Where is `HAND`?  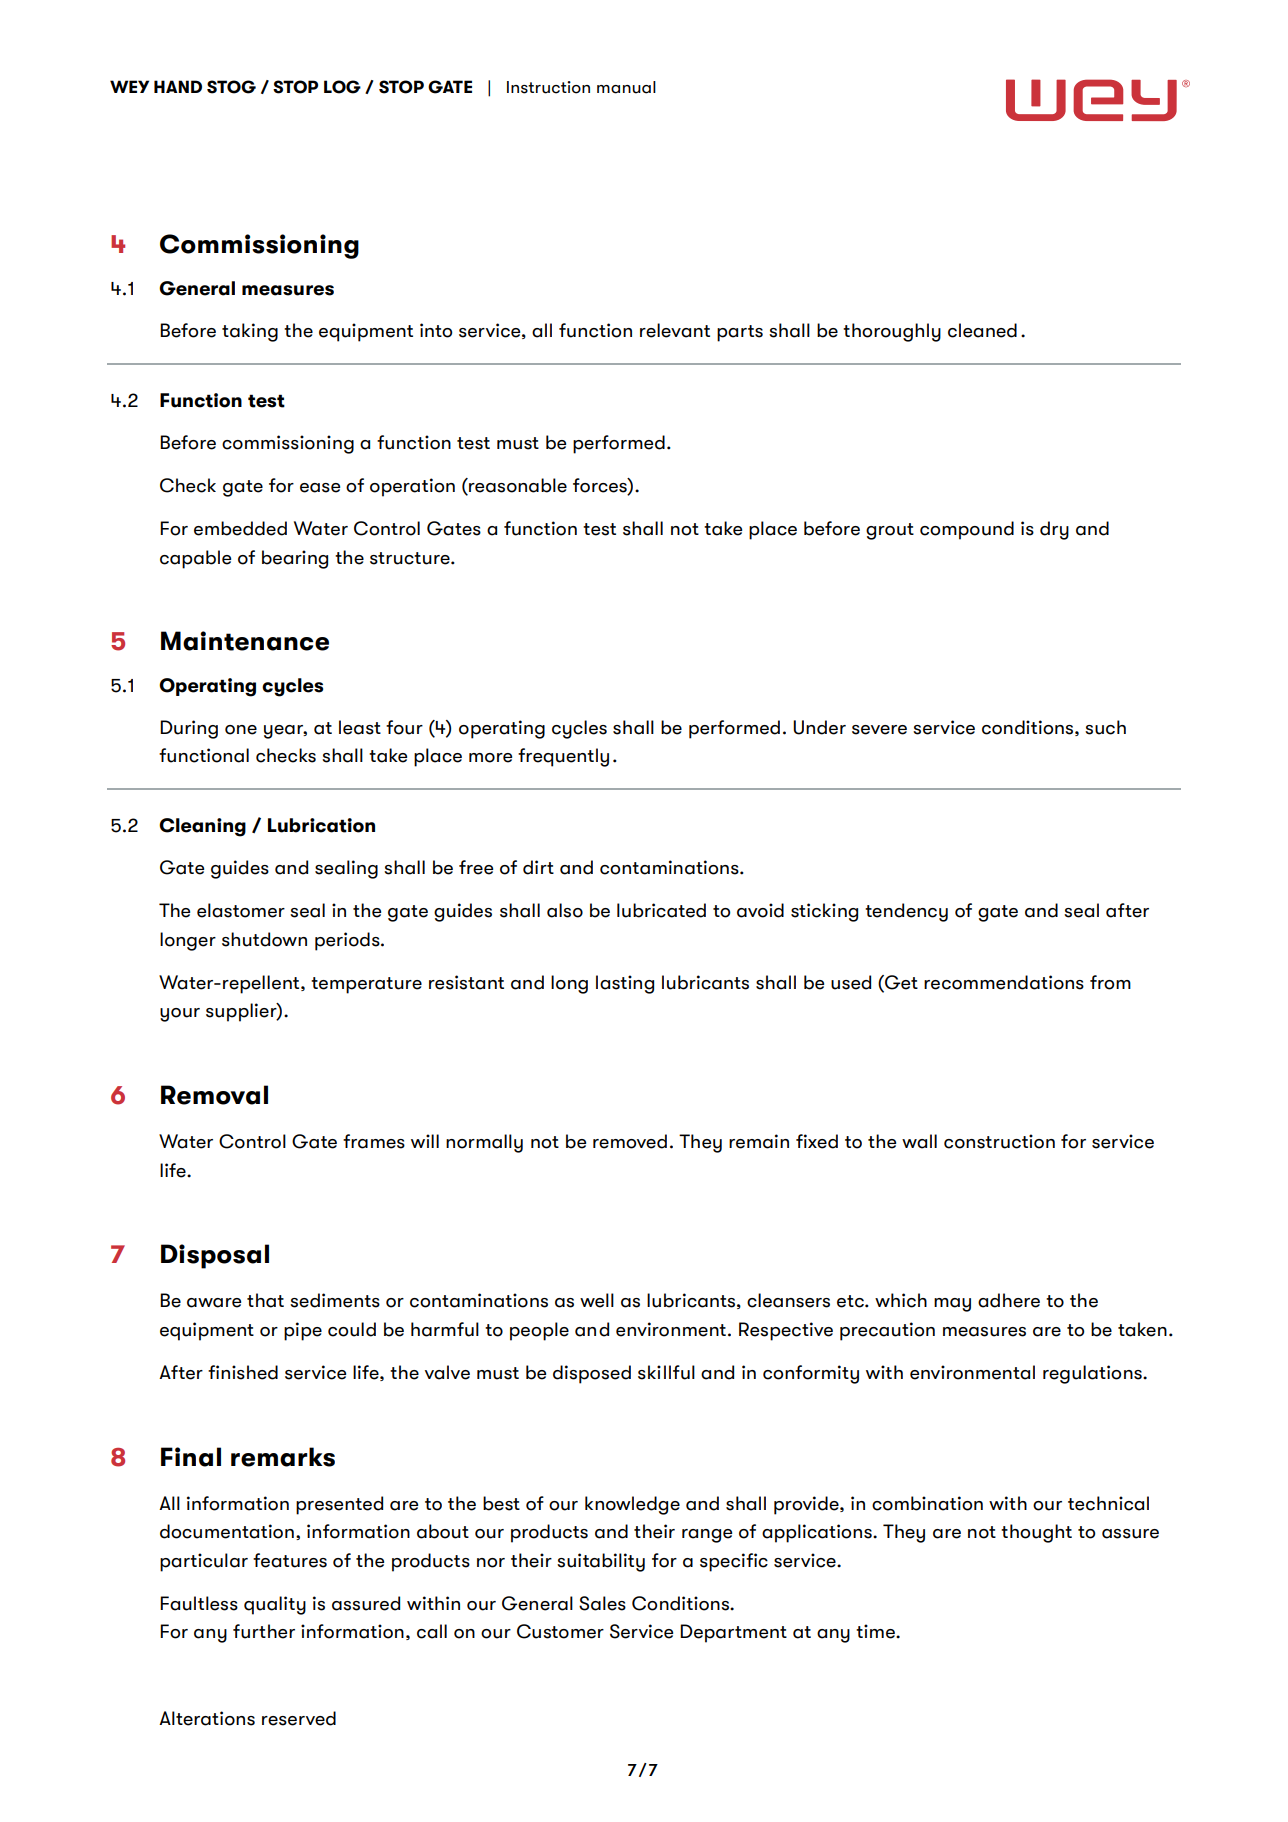
HAND is located at coordinates (178, 86).
